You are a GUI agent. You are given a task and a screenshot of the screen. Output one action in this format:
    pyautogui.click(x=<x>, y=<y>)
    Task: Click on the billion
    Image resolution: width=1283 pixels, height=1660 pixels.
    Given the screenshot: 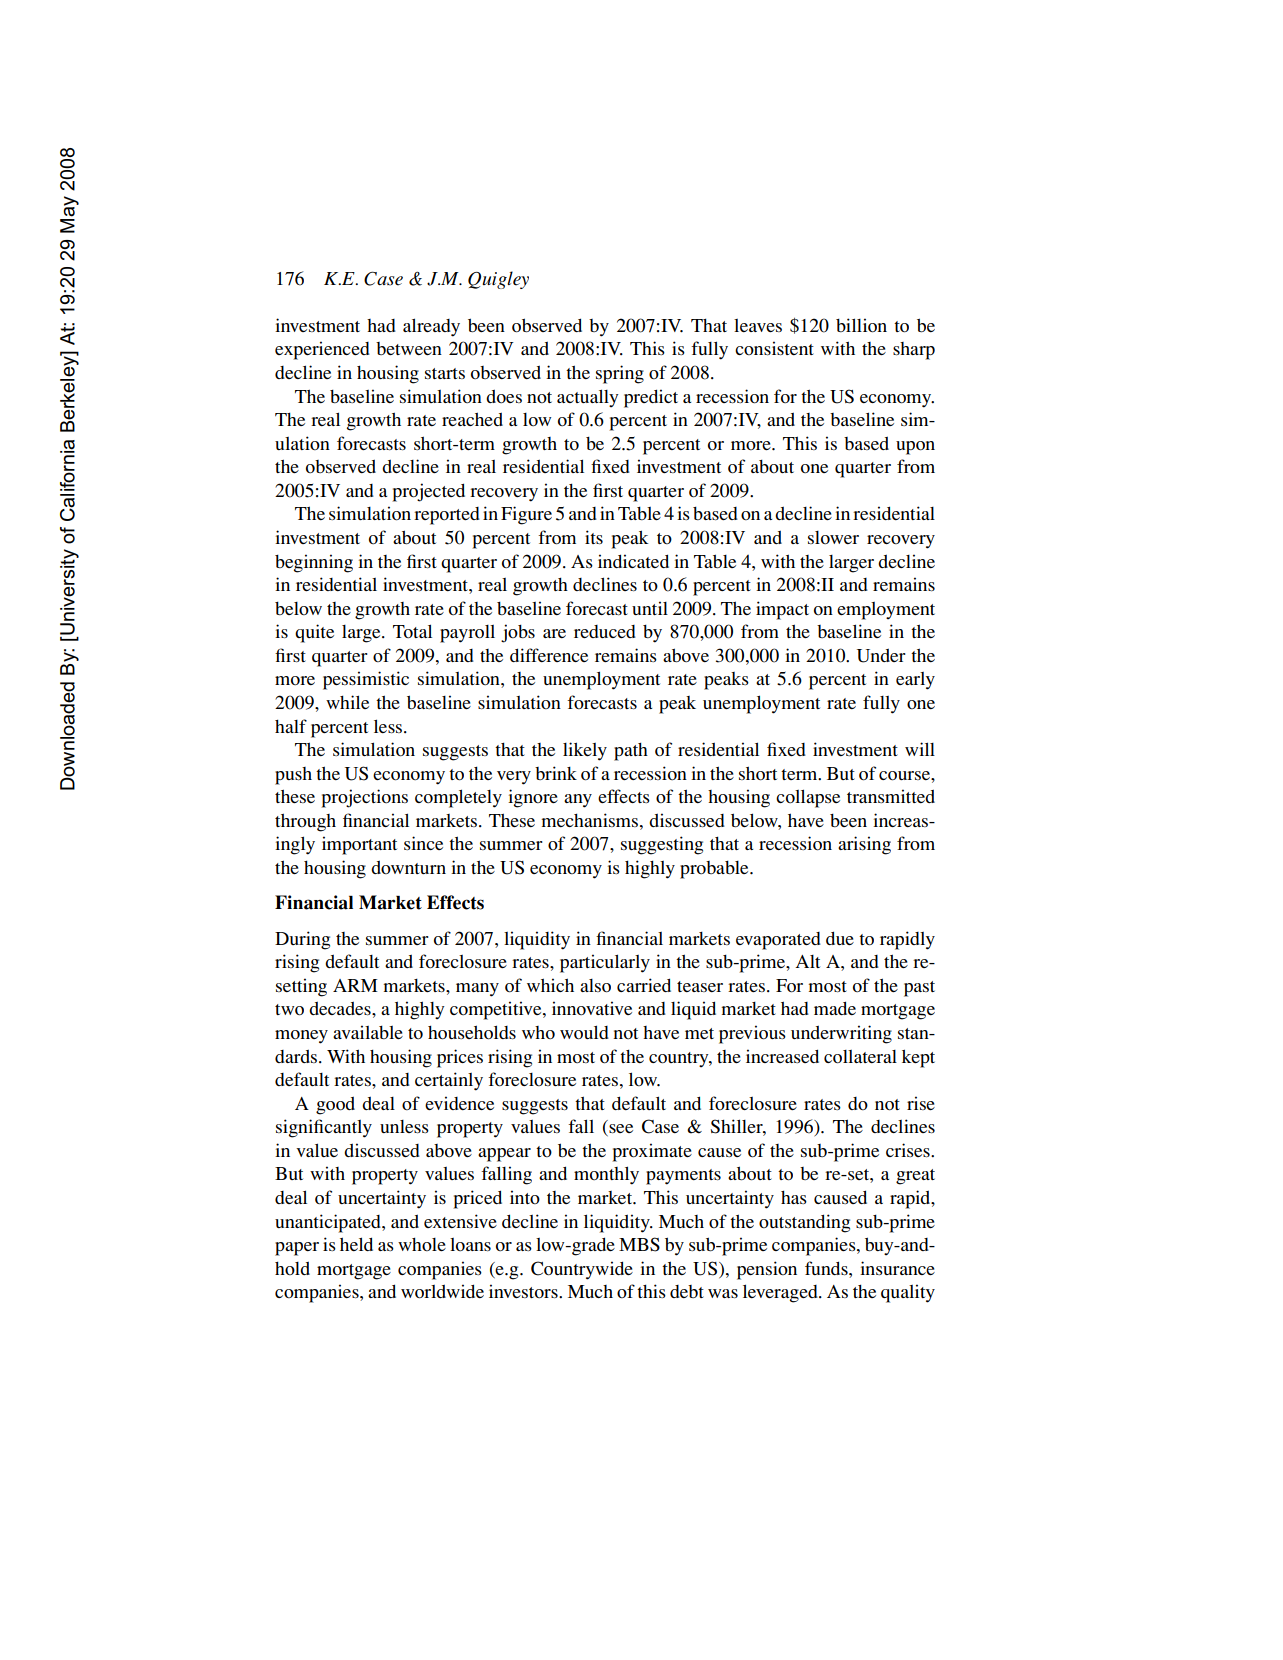 What is the action you would take?
    pyautogui.click(x=861, y=325)
